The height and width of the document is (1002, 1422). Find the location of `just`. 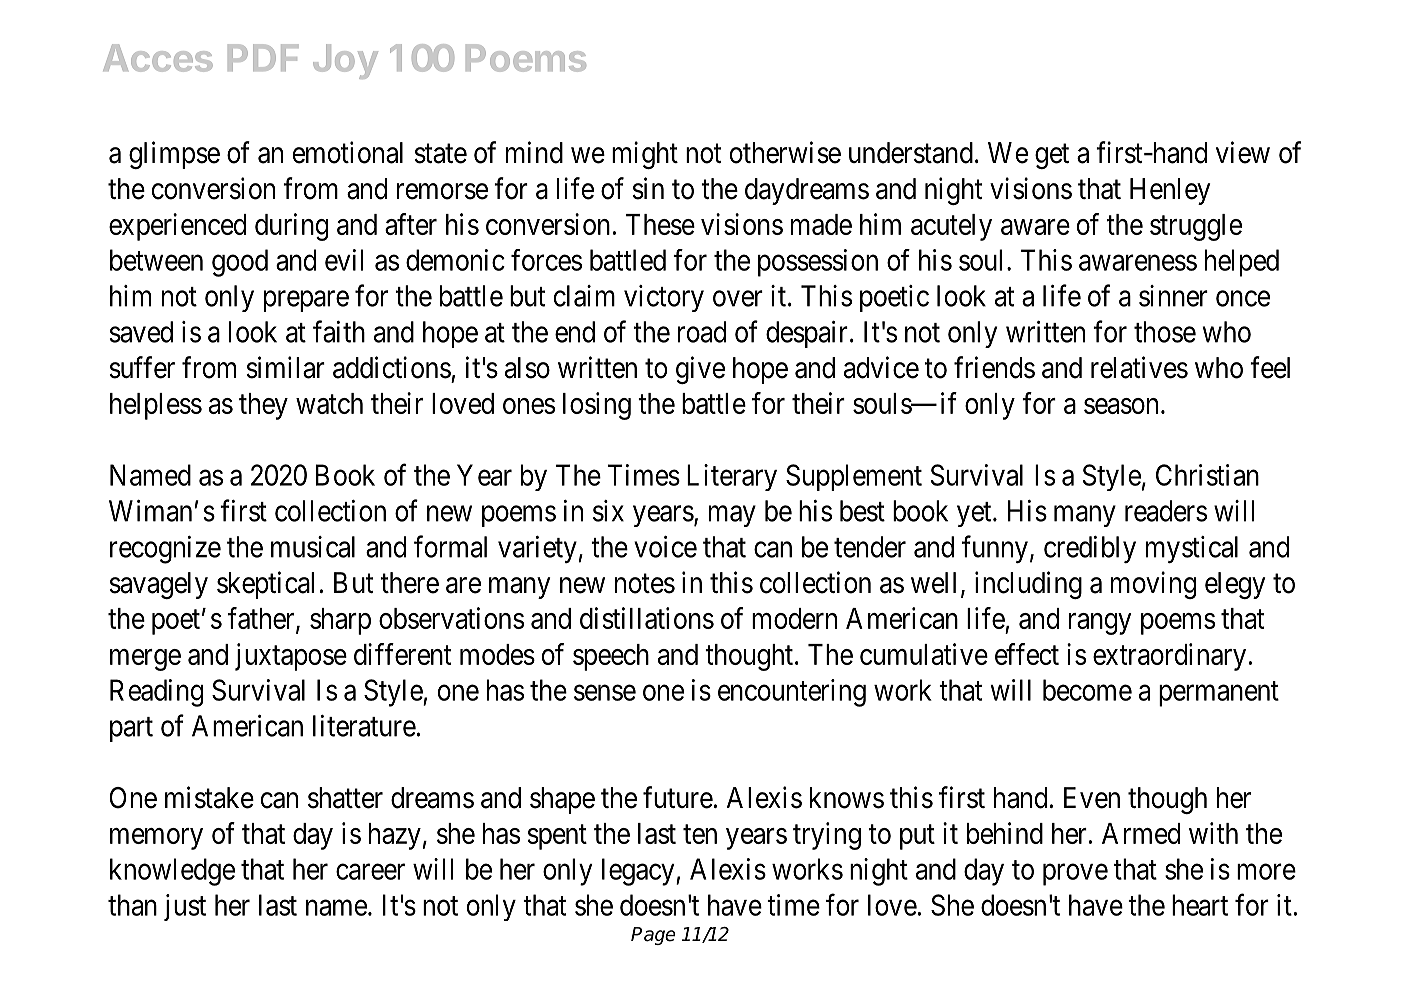

just is located at coordinates (185, 907).
